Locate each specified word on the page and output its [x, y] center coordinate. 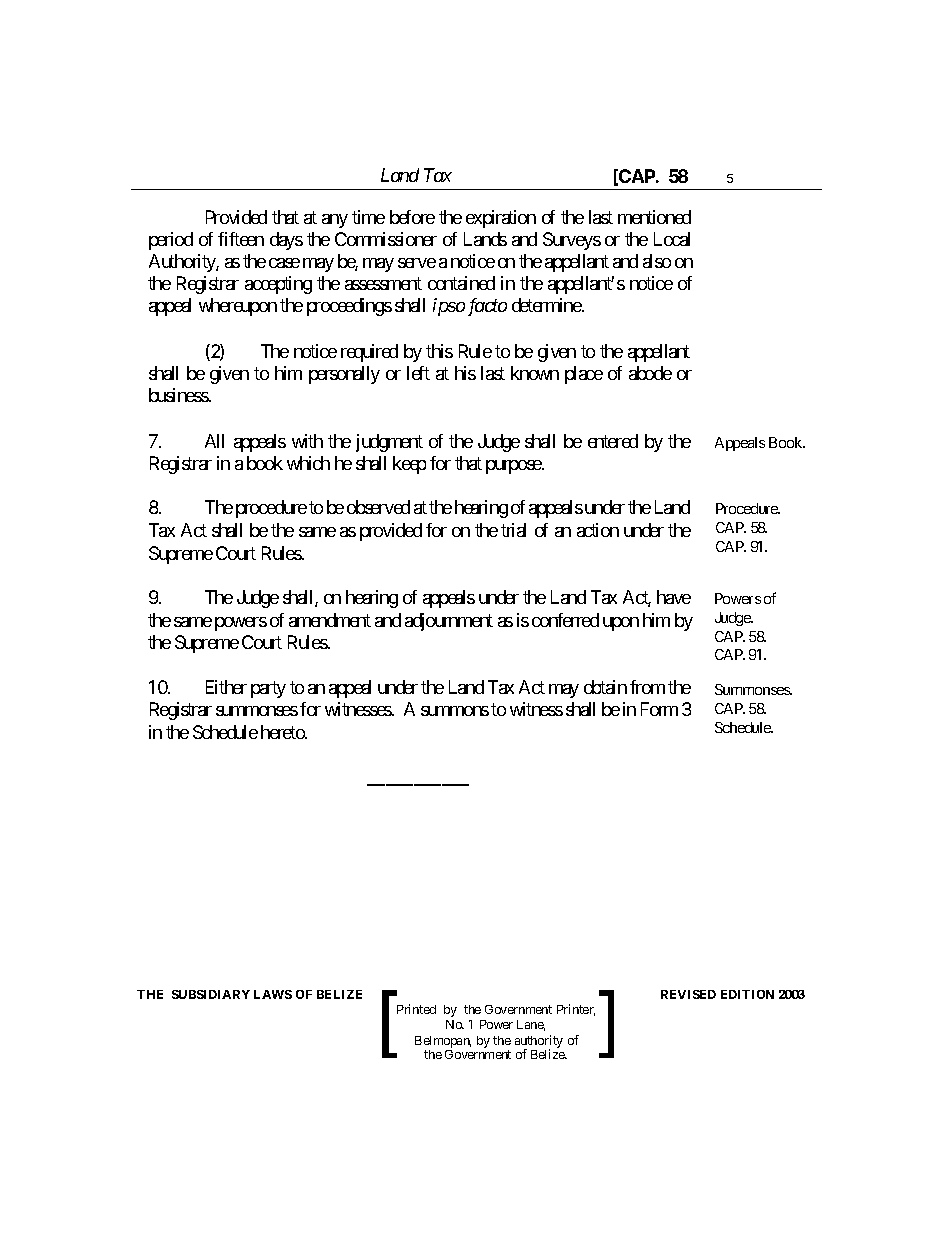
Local [672, 239]
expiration [501, 219]
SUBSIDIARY [211, 994]
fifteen [241, 239]
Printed [416, 1009]
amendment [330, 620]
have [674, 597]
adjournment [449, 622]
